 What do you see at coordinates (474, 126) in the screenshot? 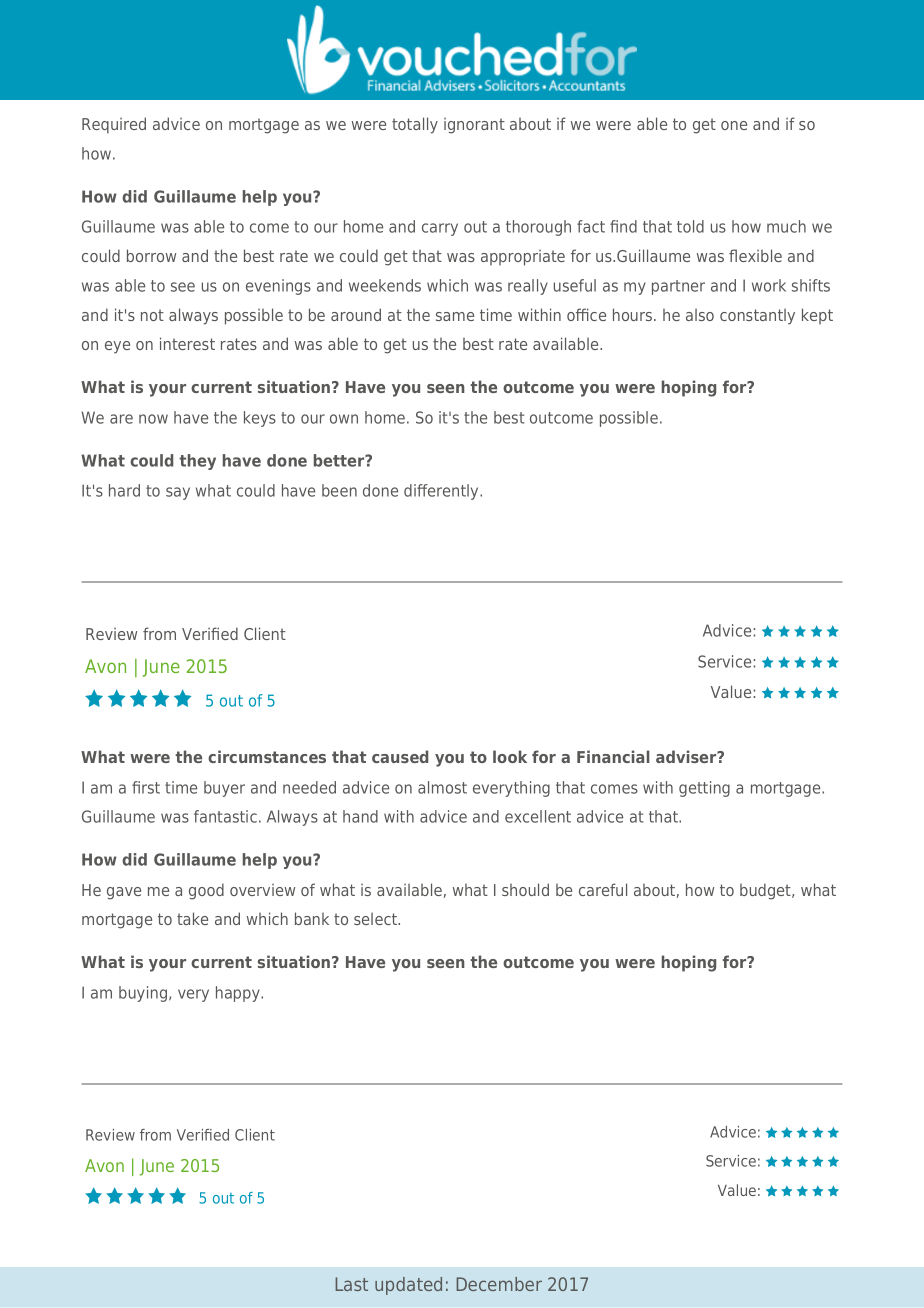
I see `ignorant` at bounding box center [474, 126].
